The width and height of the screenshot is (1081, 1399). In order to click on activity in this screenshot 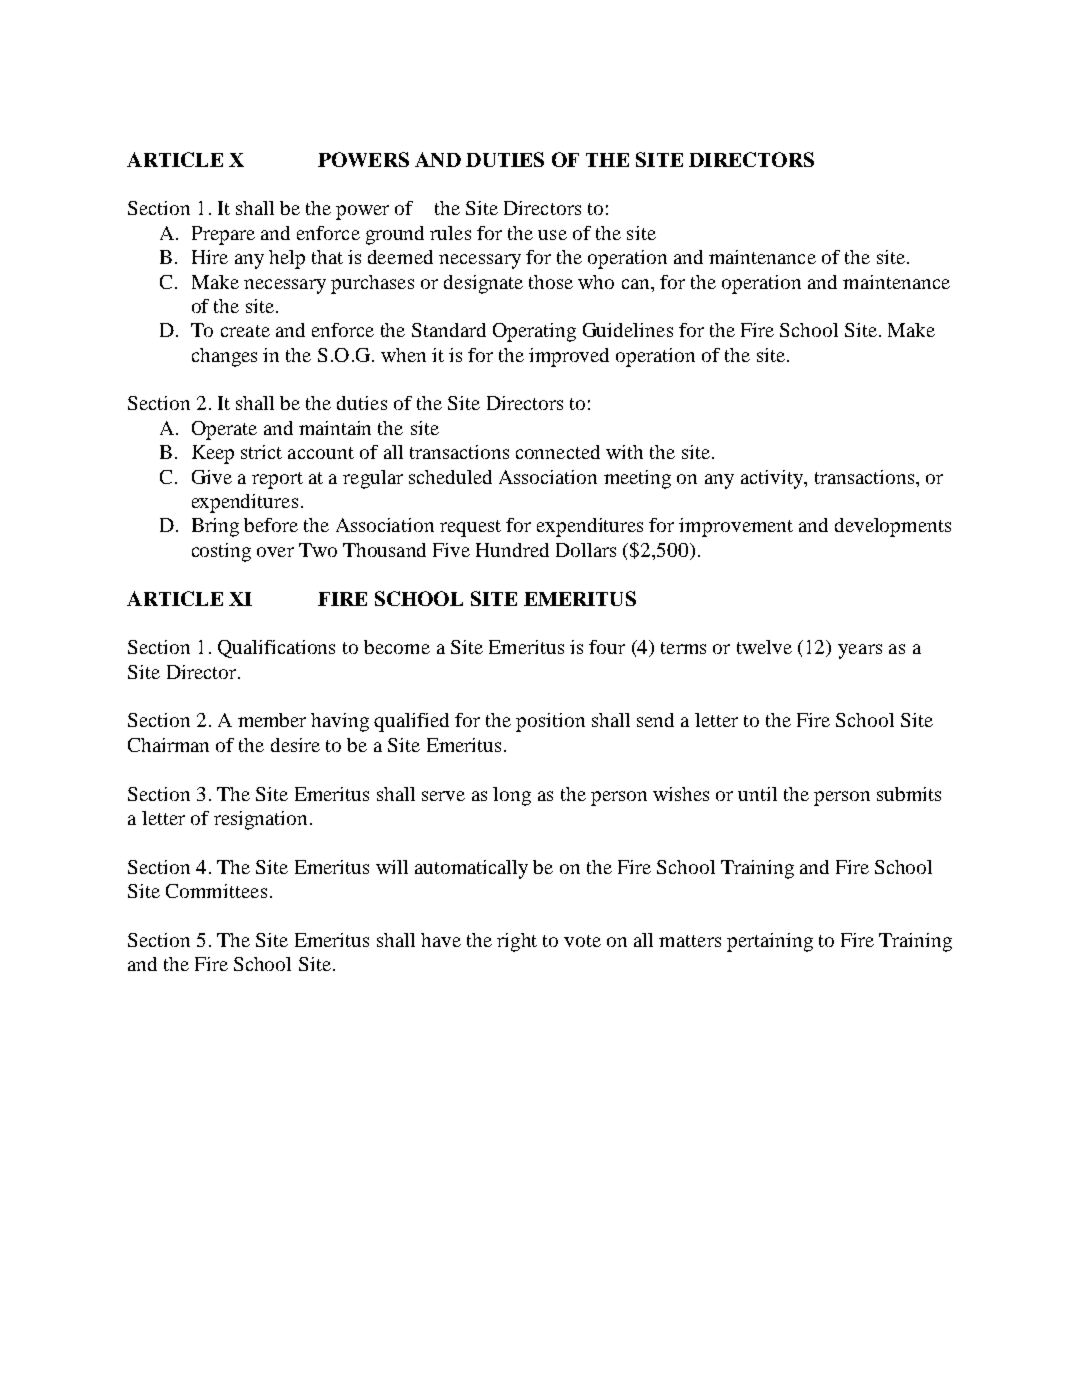, I will do `click(773, 479)`.
